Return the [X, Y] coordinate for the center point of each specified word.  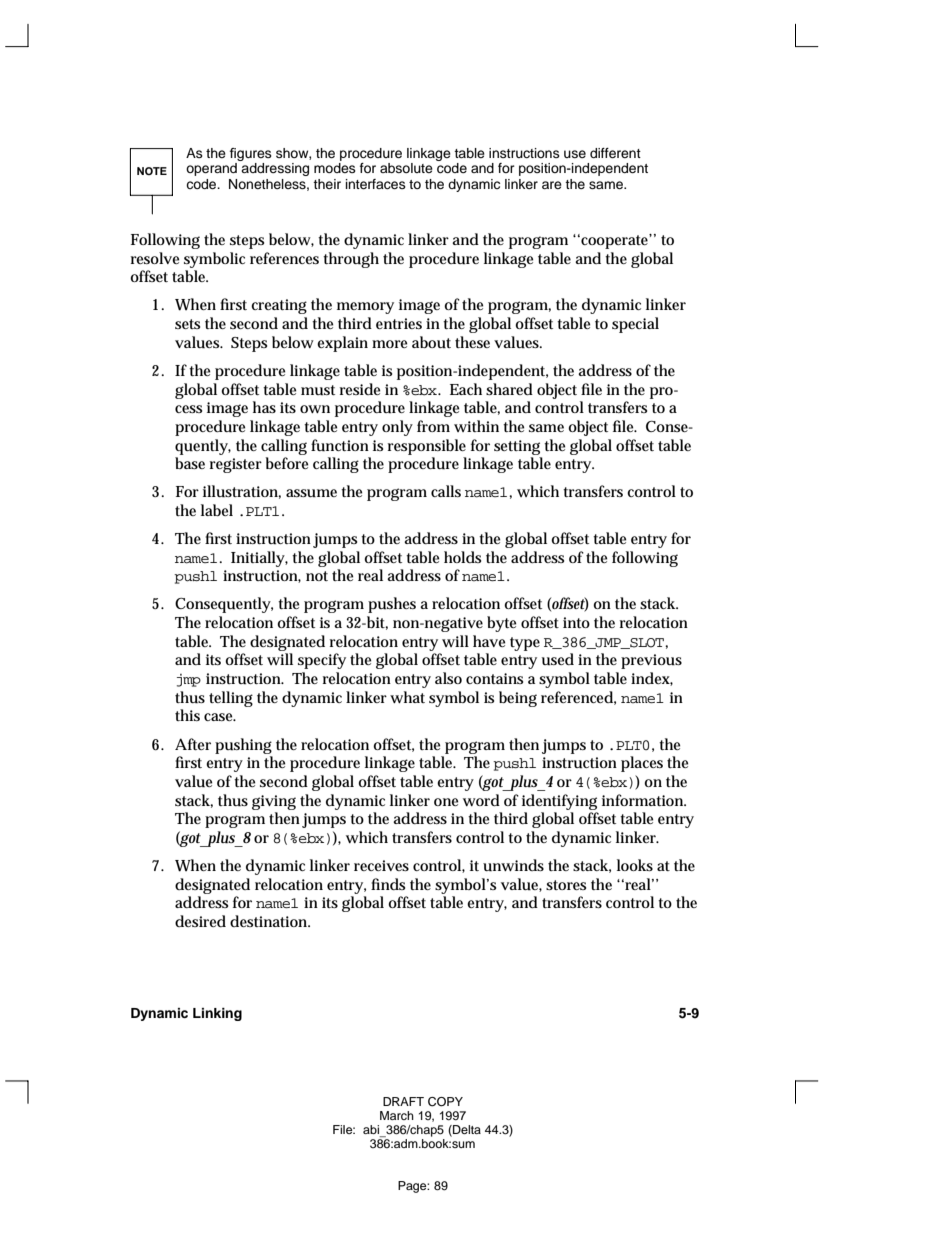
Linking [217, 1014]
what [407, 697]
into [576, 622]
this [187, 715]
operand [211, 169]
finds [388, 884]
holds [462, 557]
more [389, 344]
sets [187, 324]
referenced [577, 697]
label [217, 510]
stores [566, 885]
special [635, 325]
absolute [406, 168]
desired [200, 921]
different [615, 153]
